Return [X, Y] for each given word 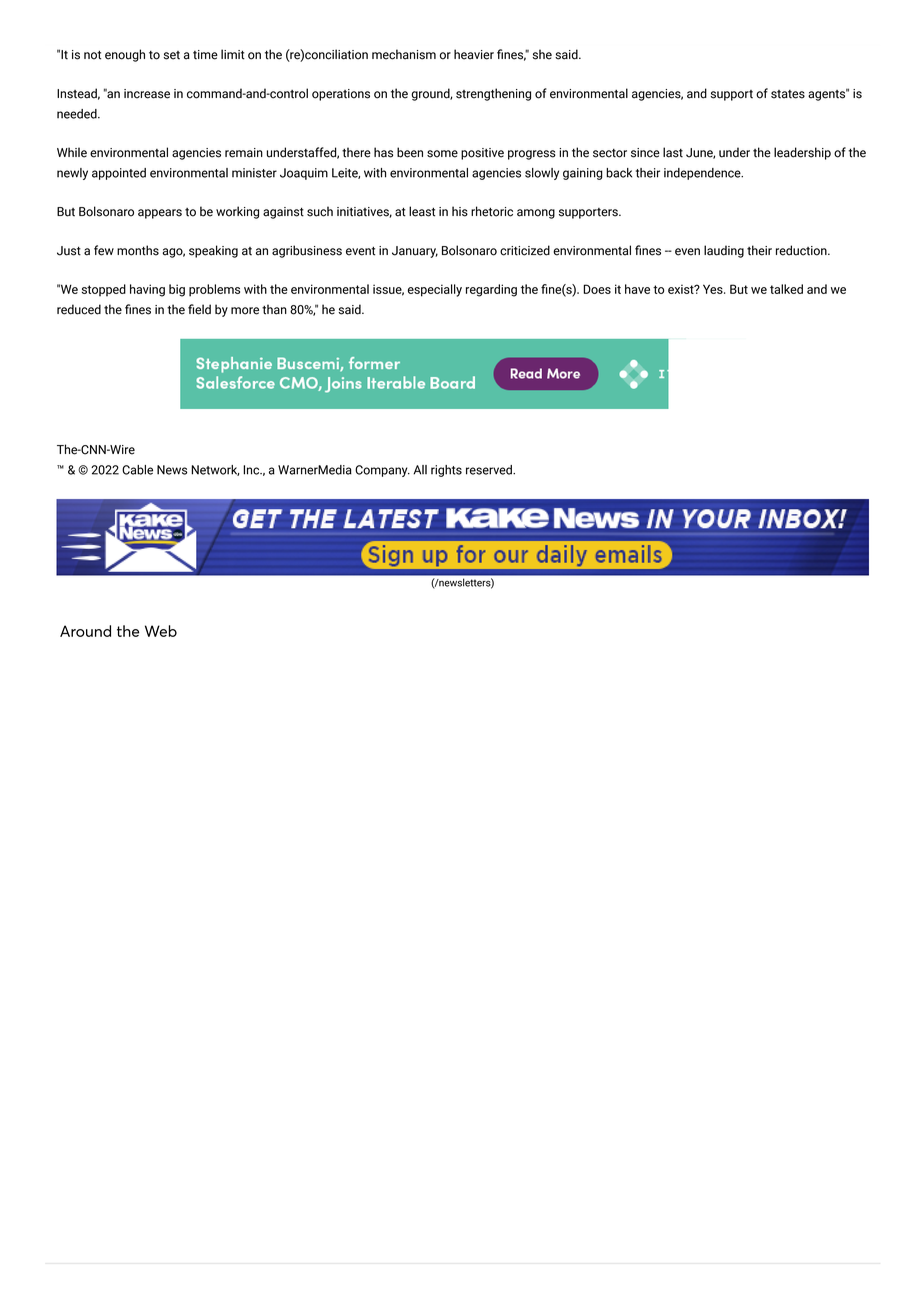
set [172, 55]
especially [435, 290]
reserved [490, 470]
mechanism [404, 54]
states [788, 94]
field [199, 309]
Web [161, 631]
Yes [714, 289]
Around [85, 631]
